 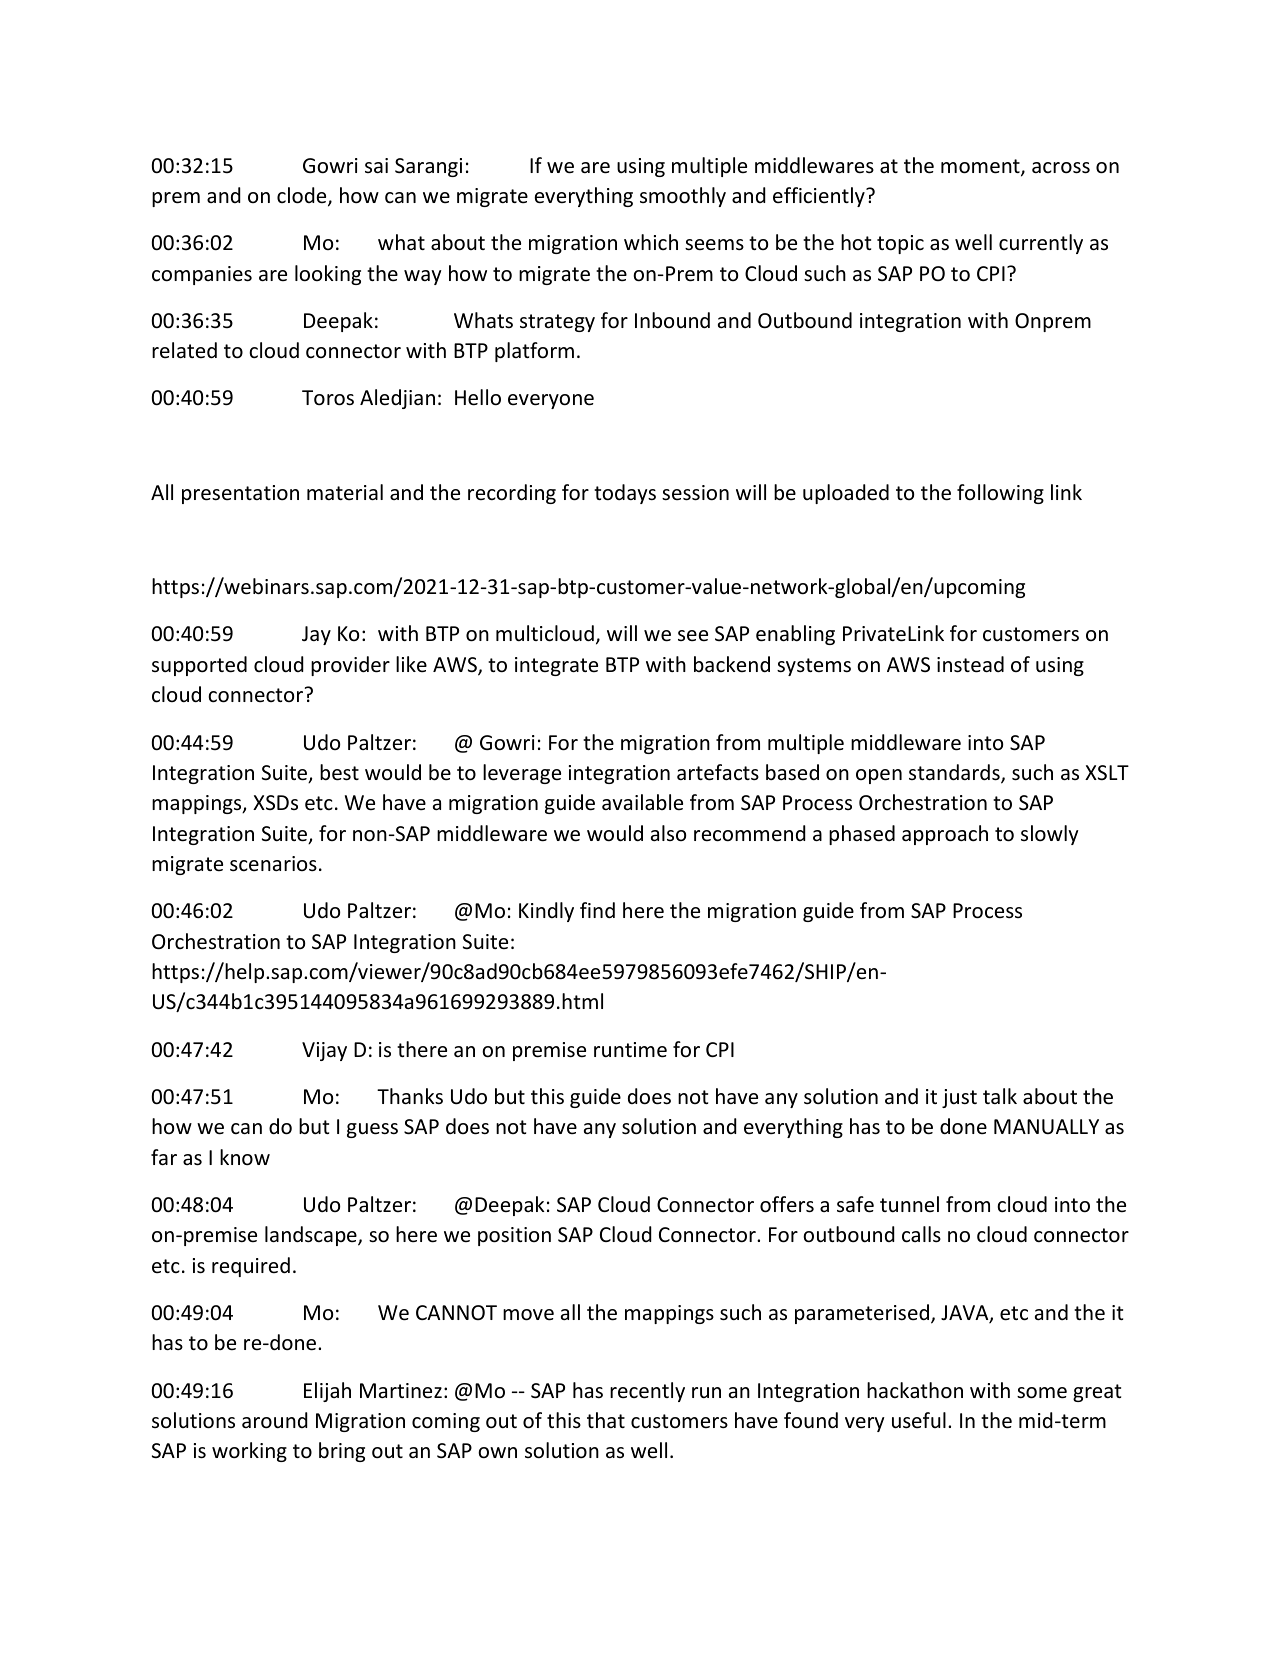 What do you see at coordinates (275, 1420) in the screenshot?
I see `around` at bounding box center [275, 1420].
